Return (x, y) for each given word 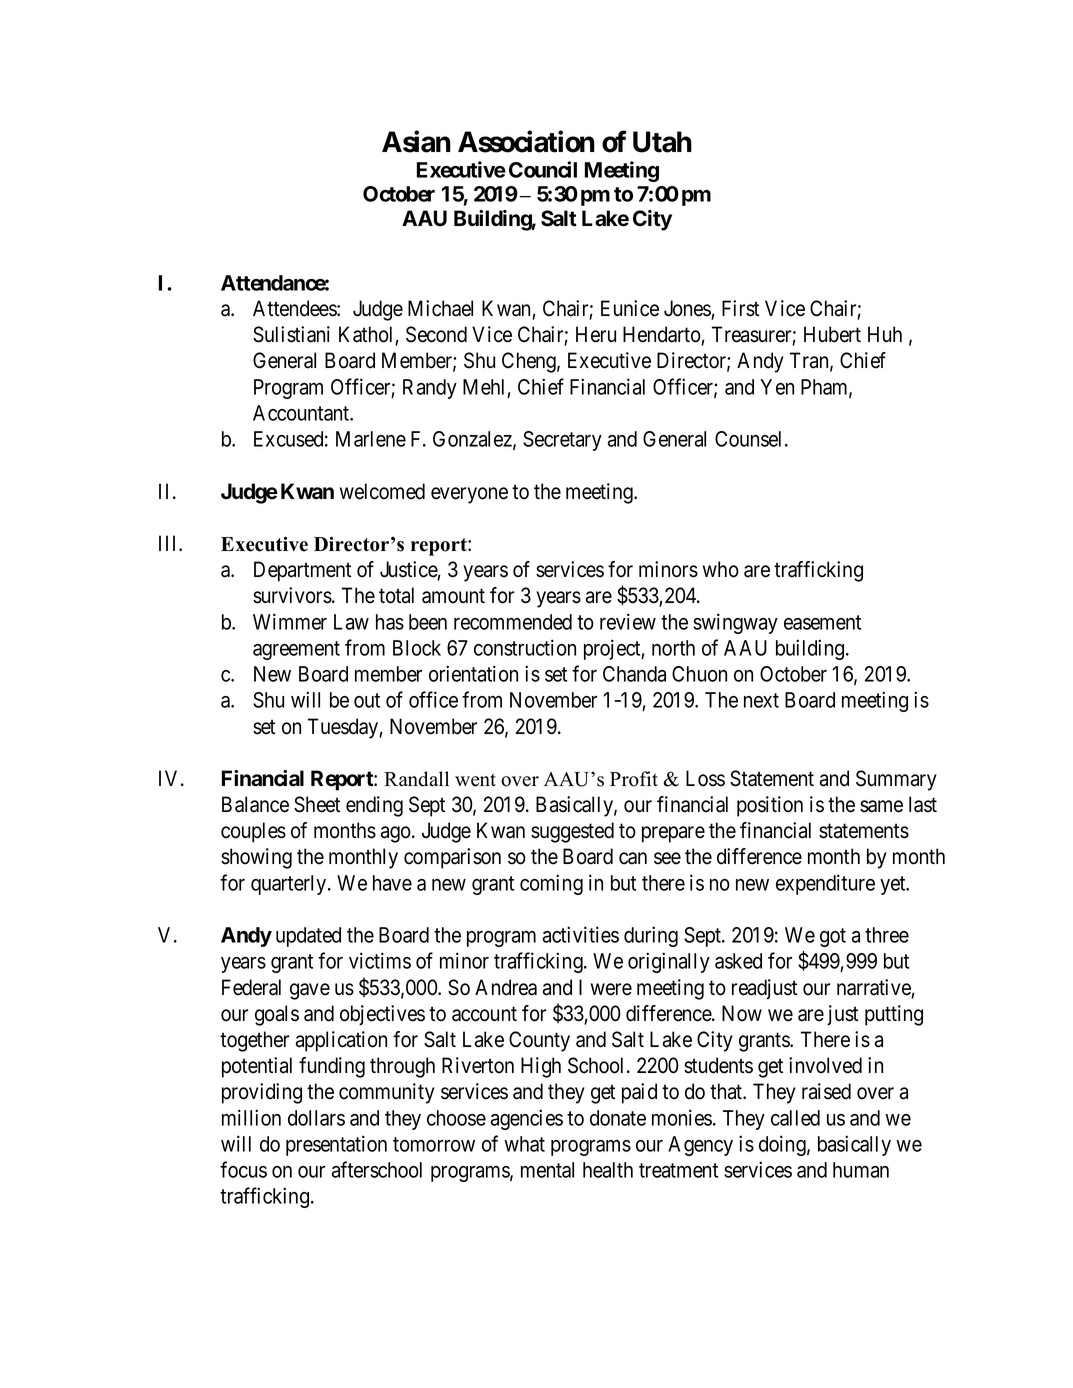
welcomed (382, 491)
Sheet (317, 804)
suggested (572, 832)
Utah (662, 142)
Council (543, 169)
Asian (416, 141)
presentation (336, 1145)
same (881, 806)
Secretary (562, 441)
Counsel (750, 439)
